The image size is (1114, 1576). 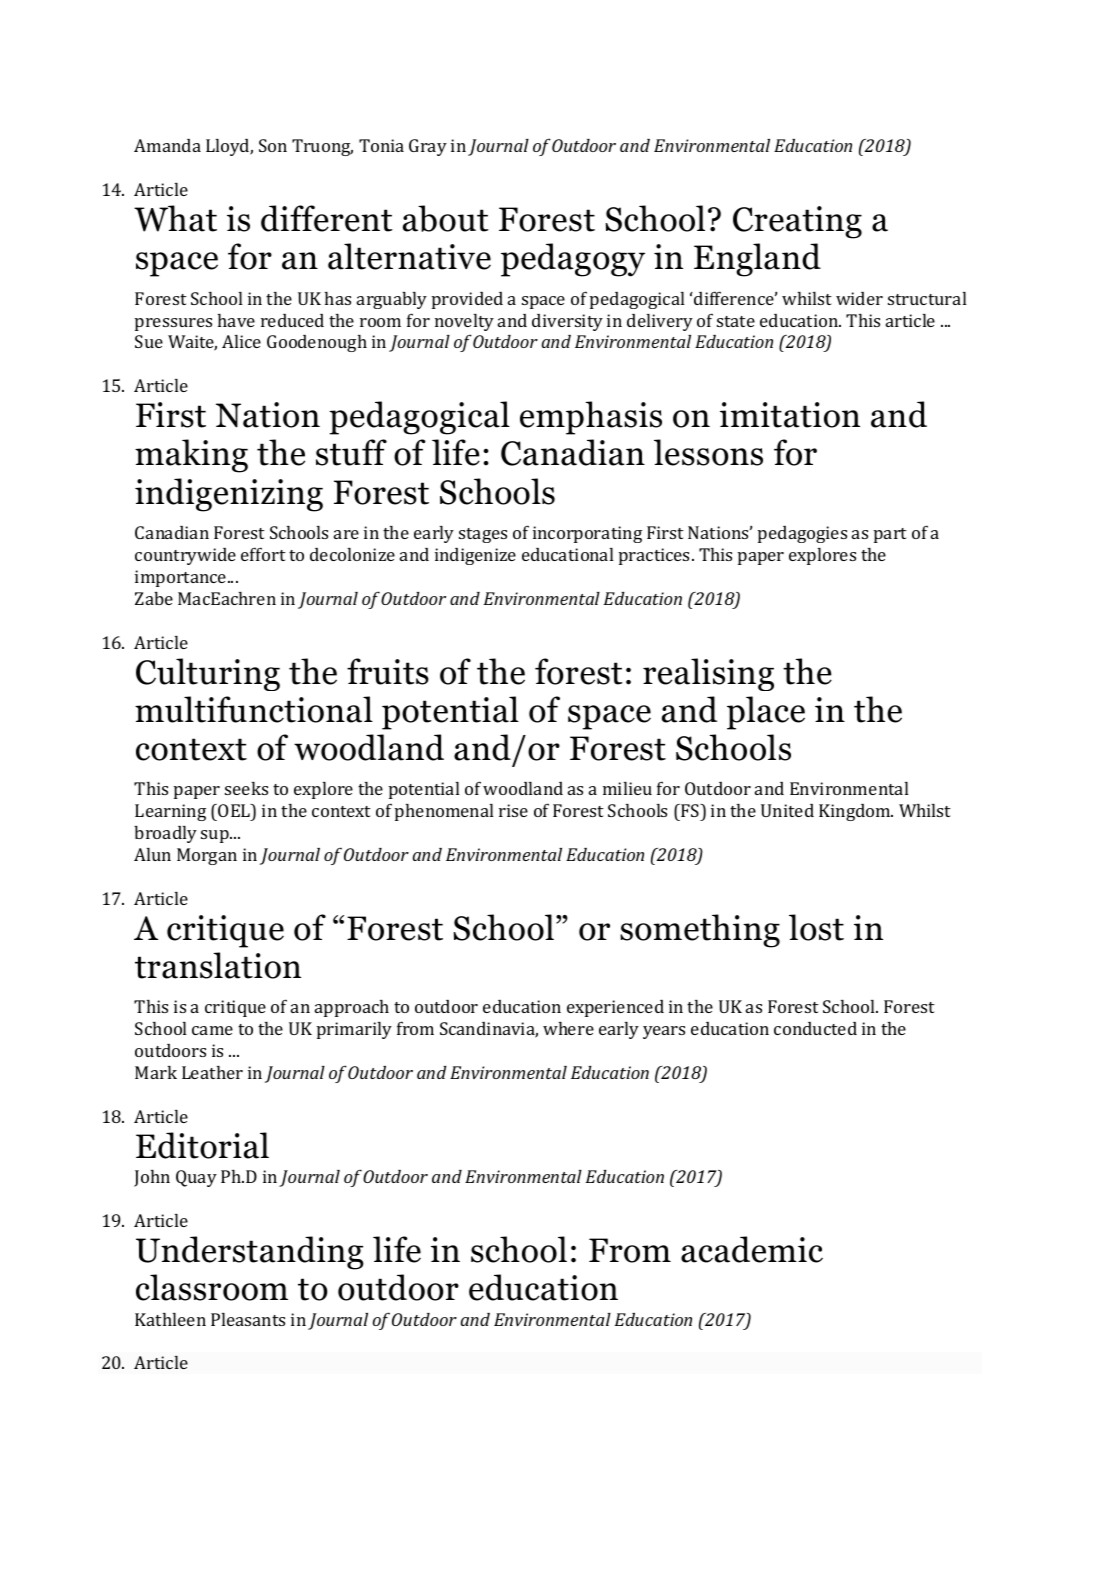 What do you see at coordinates (212, 1072) in the document?
I see `Leather` at bounding box center [212, 1072].
